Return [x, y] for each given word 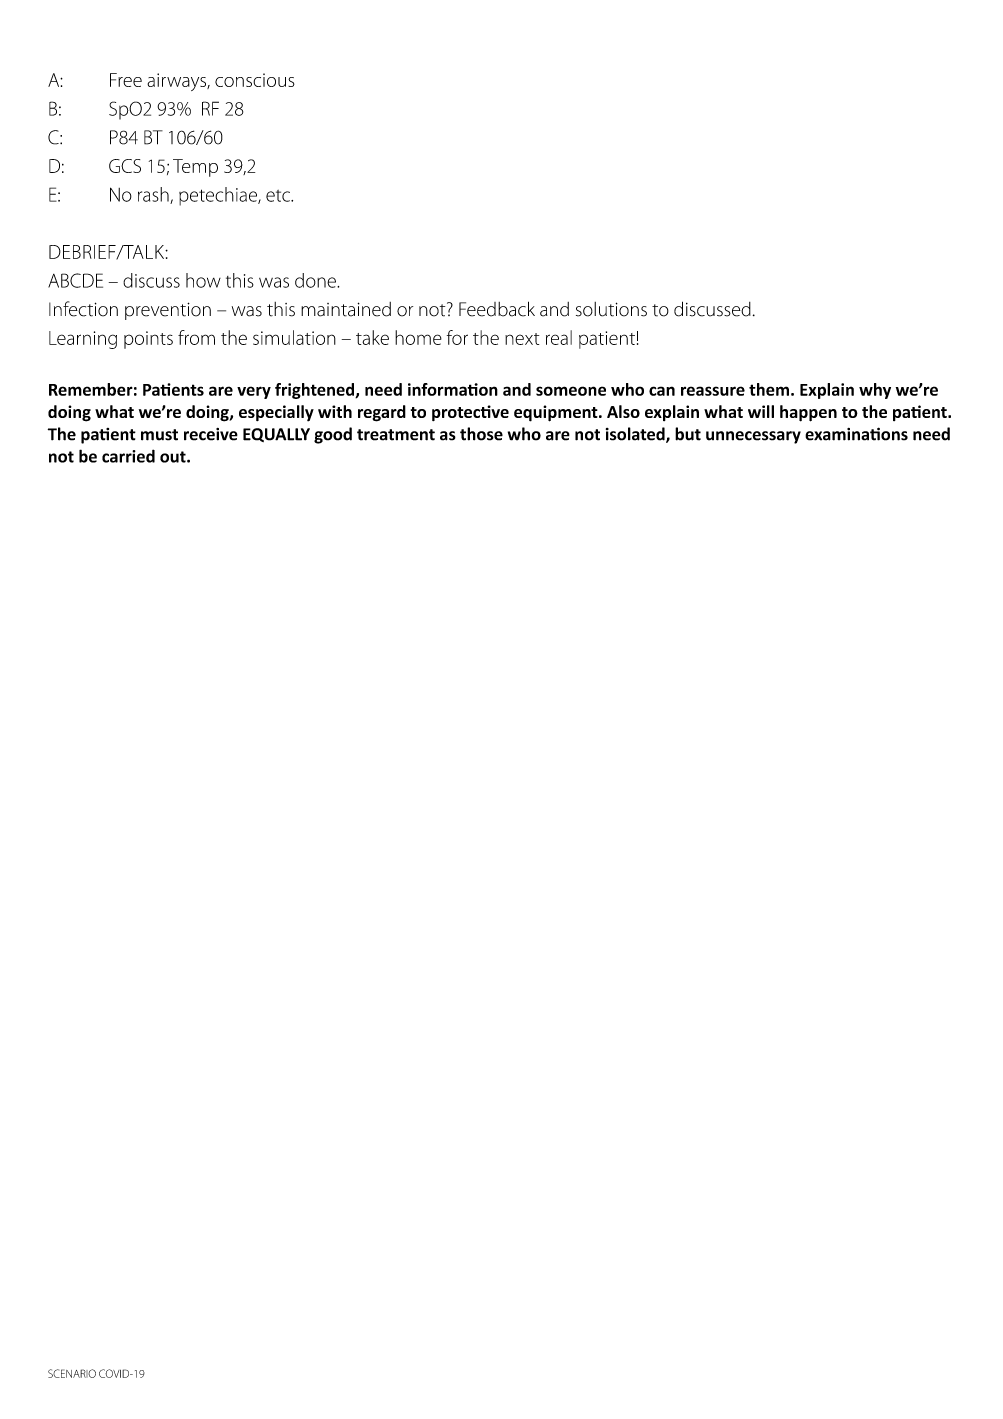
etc [279, 196]
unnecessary [753, 437]
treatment [396, 435]
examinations [856, 434]
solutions [611, 309]
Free [126, 80]
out [174, 457]
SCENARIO [72, 1373]
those [481, 434]
